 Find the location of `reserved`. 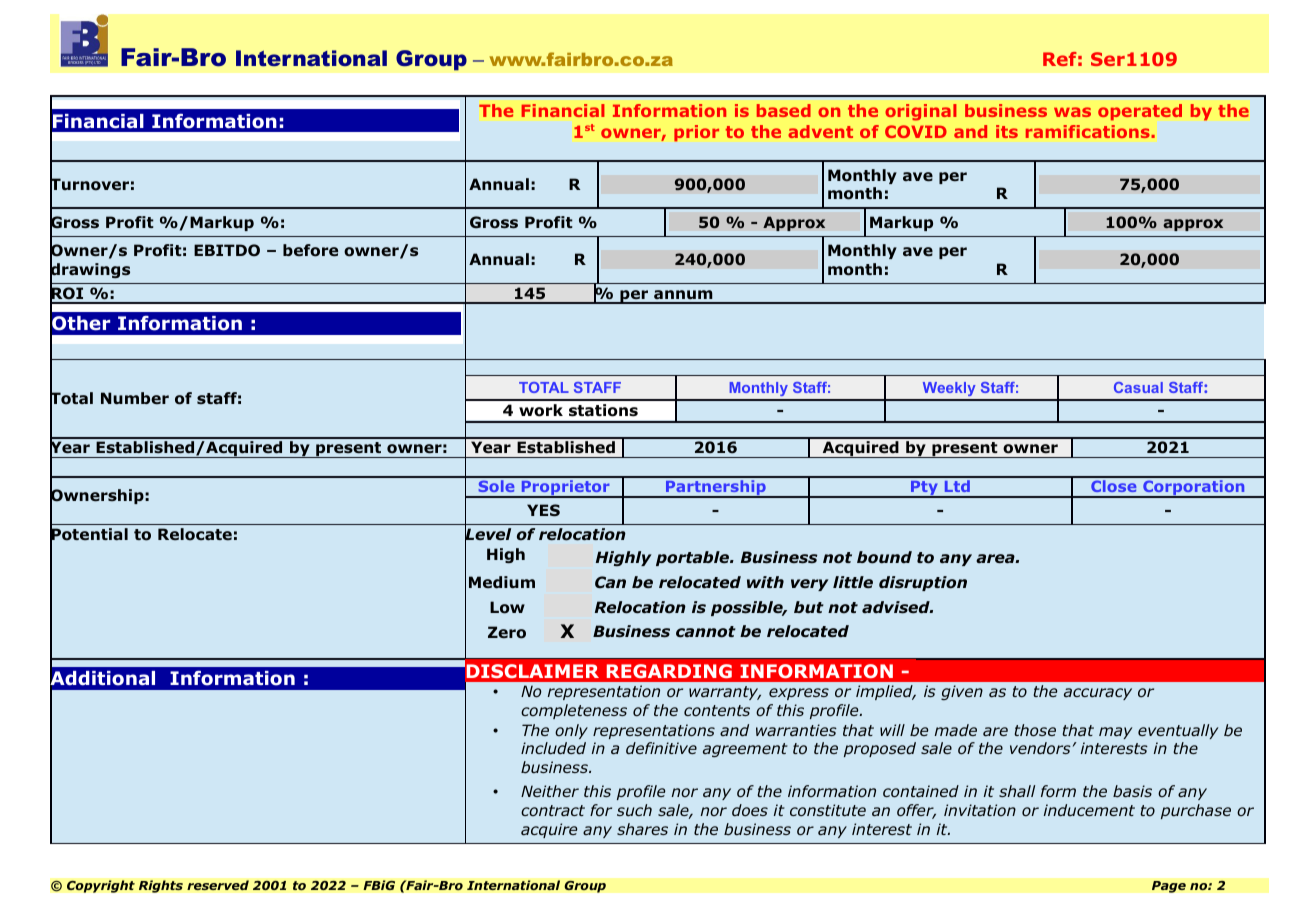

reserved is located at coordinates (218, 885).
